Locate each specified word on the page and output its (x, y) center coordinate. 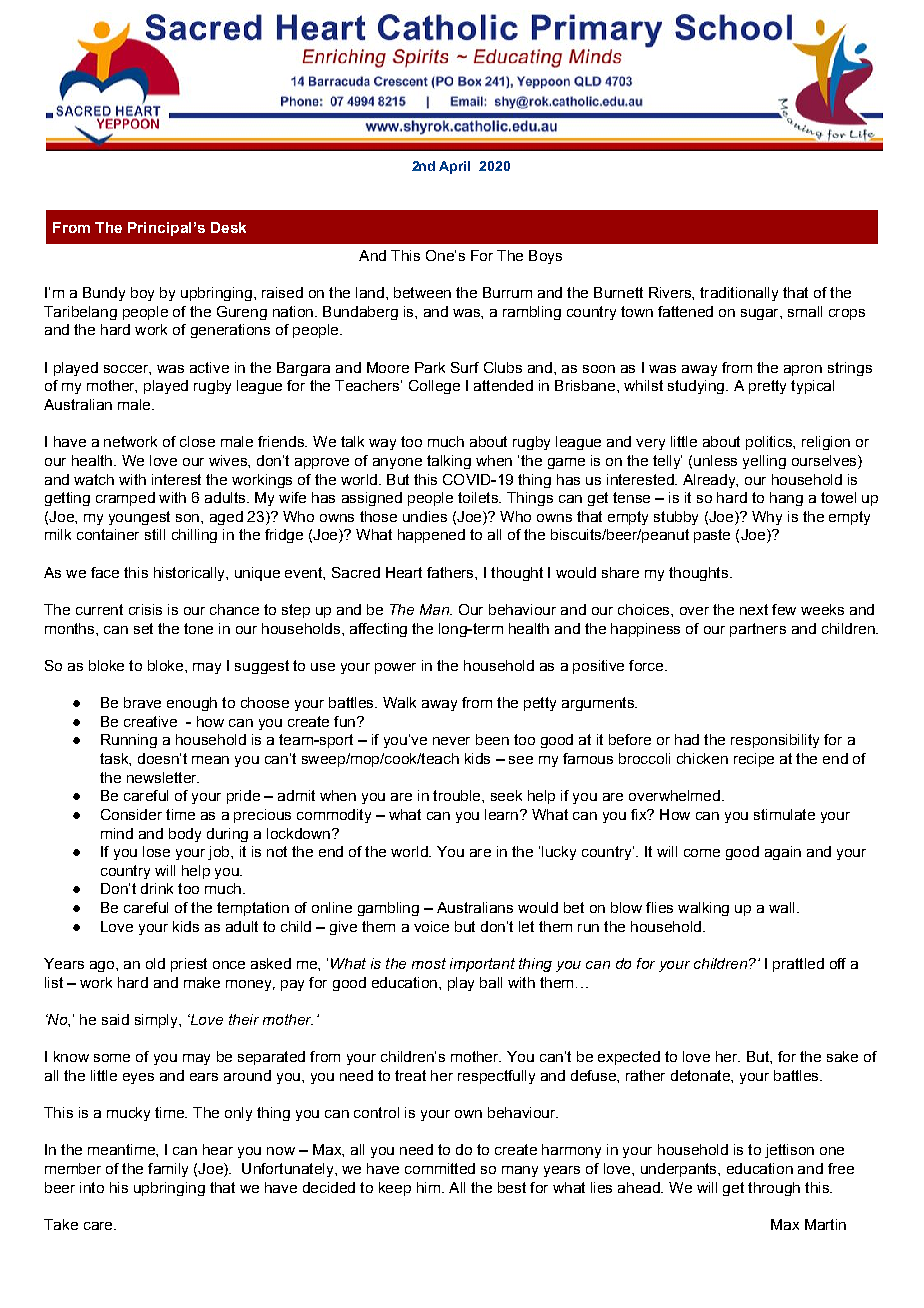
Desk (228, 227)
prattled (798, 965)
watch (94, 479)
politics (770, 443)
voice (431, 926)
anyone (397, 463)
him (428, 1187)
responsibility (775, 741)
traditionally (739, 294)
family (168, 1170)
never (451, 741)
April (454, 167)
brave (142, 702)
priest (189, 965)
